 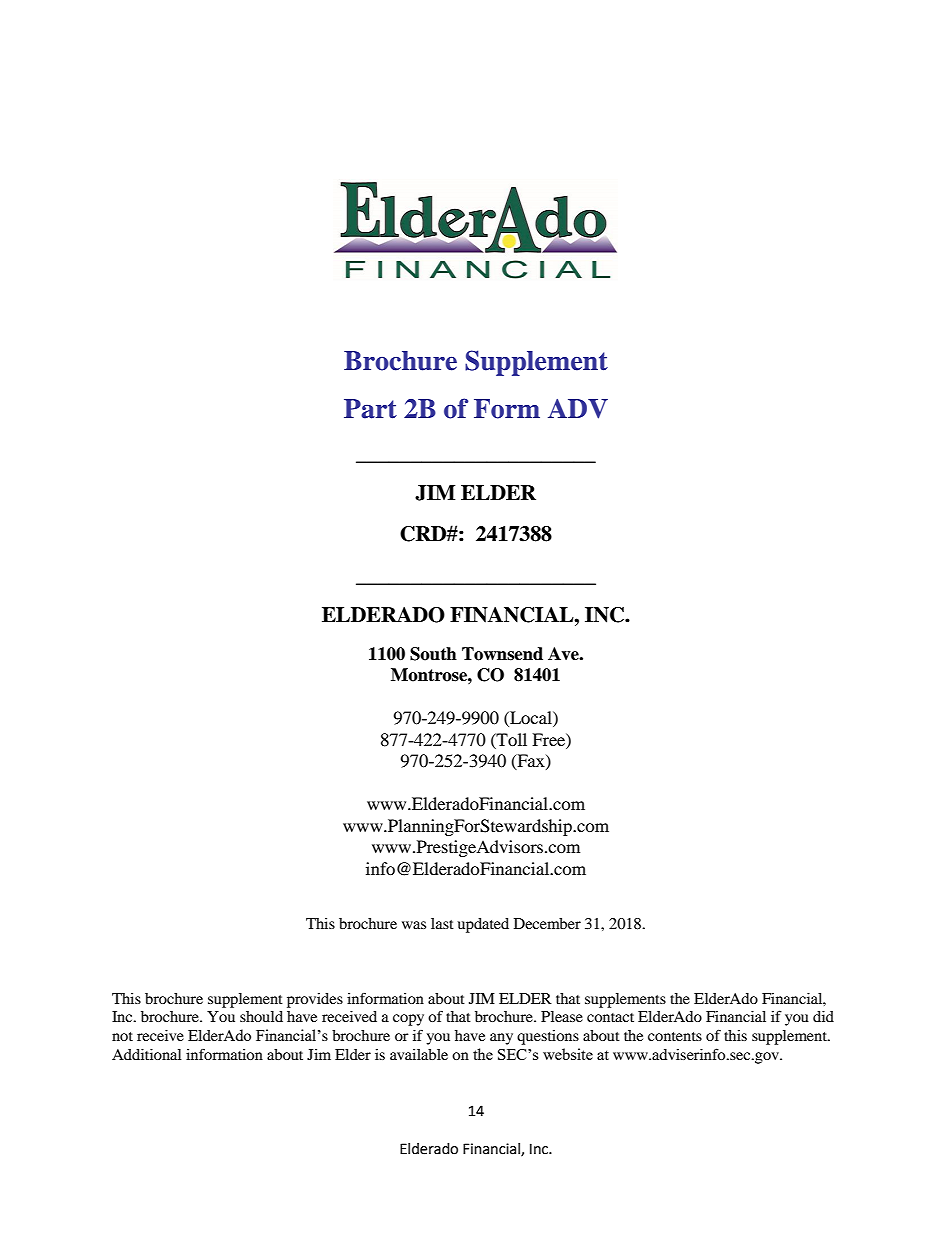 I want to click on not, so click(x=122, y=1036).
